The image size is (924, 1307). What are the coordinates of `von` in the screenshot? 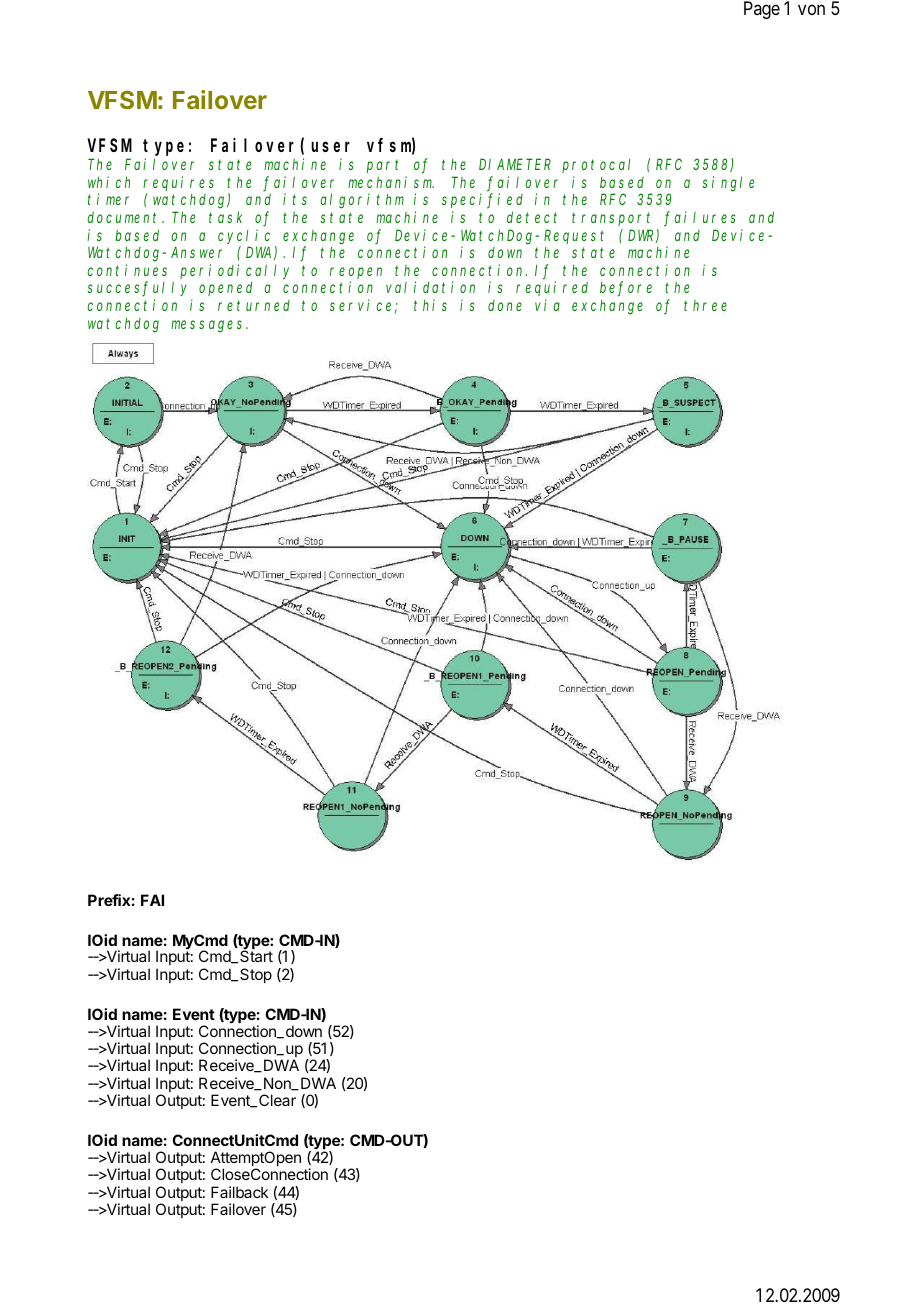 It's located at (811, 9).
